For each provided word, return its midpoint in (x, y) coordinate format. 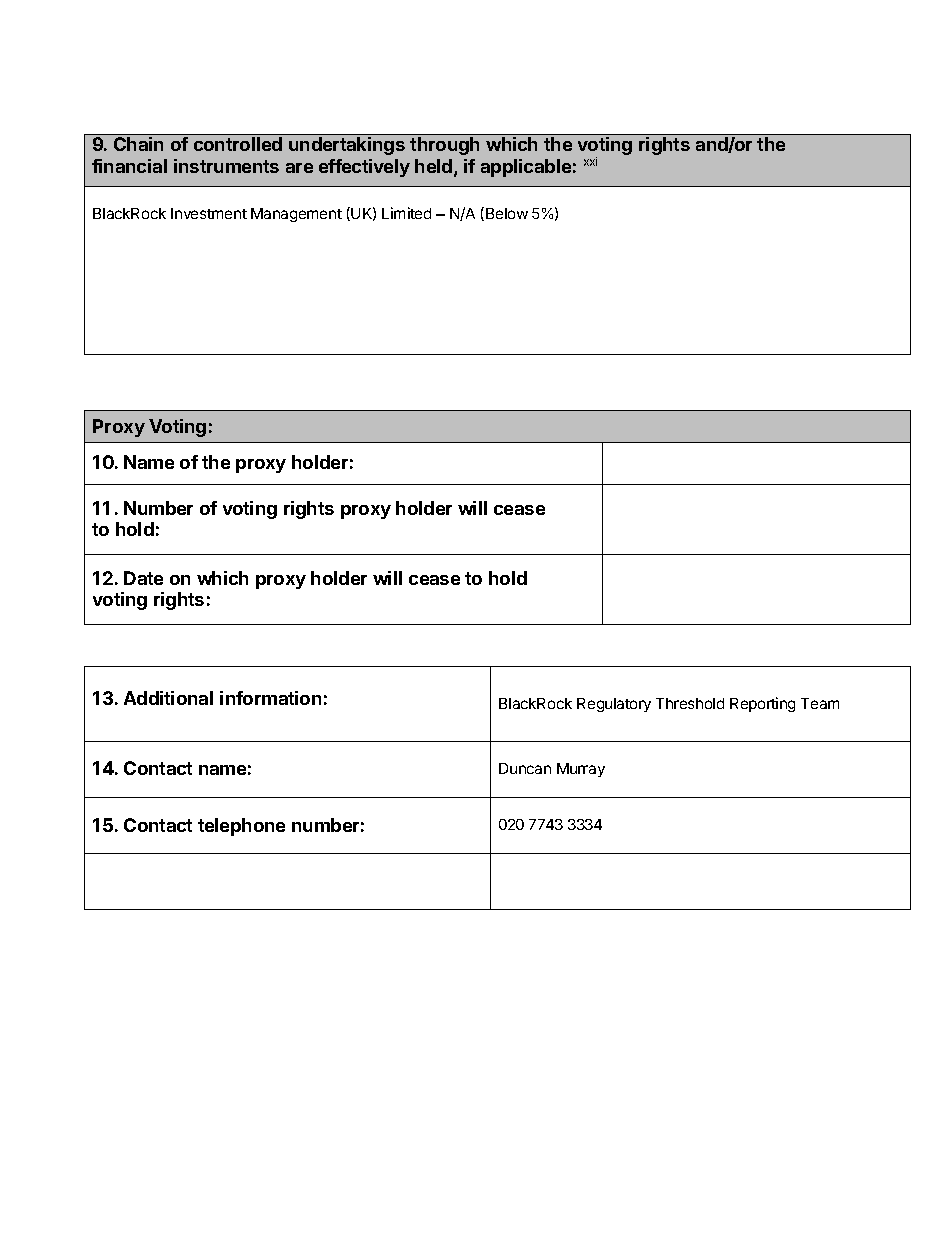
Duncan (525, 768)
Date (143, 578)
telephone (241, 827)
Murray (581, 770)
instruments (226, 166)
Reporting (762, 704)
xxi (590, 161)
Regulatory (614, 705)
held (435, 167)
